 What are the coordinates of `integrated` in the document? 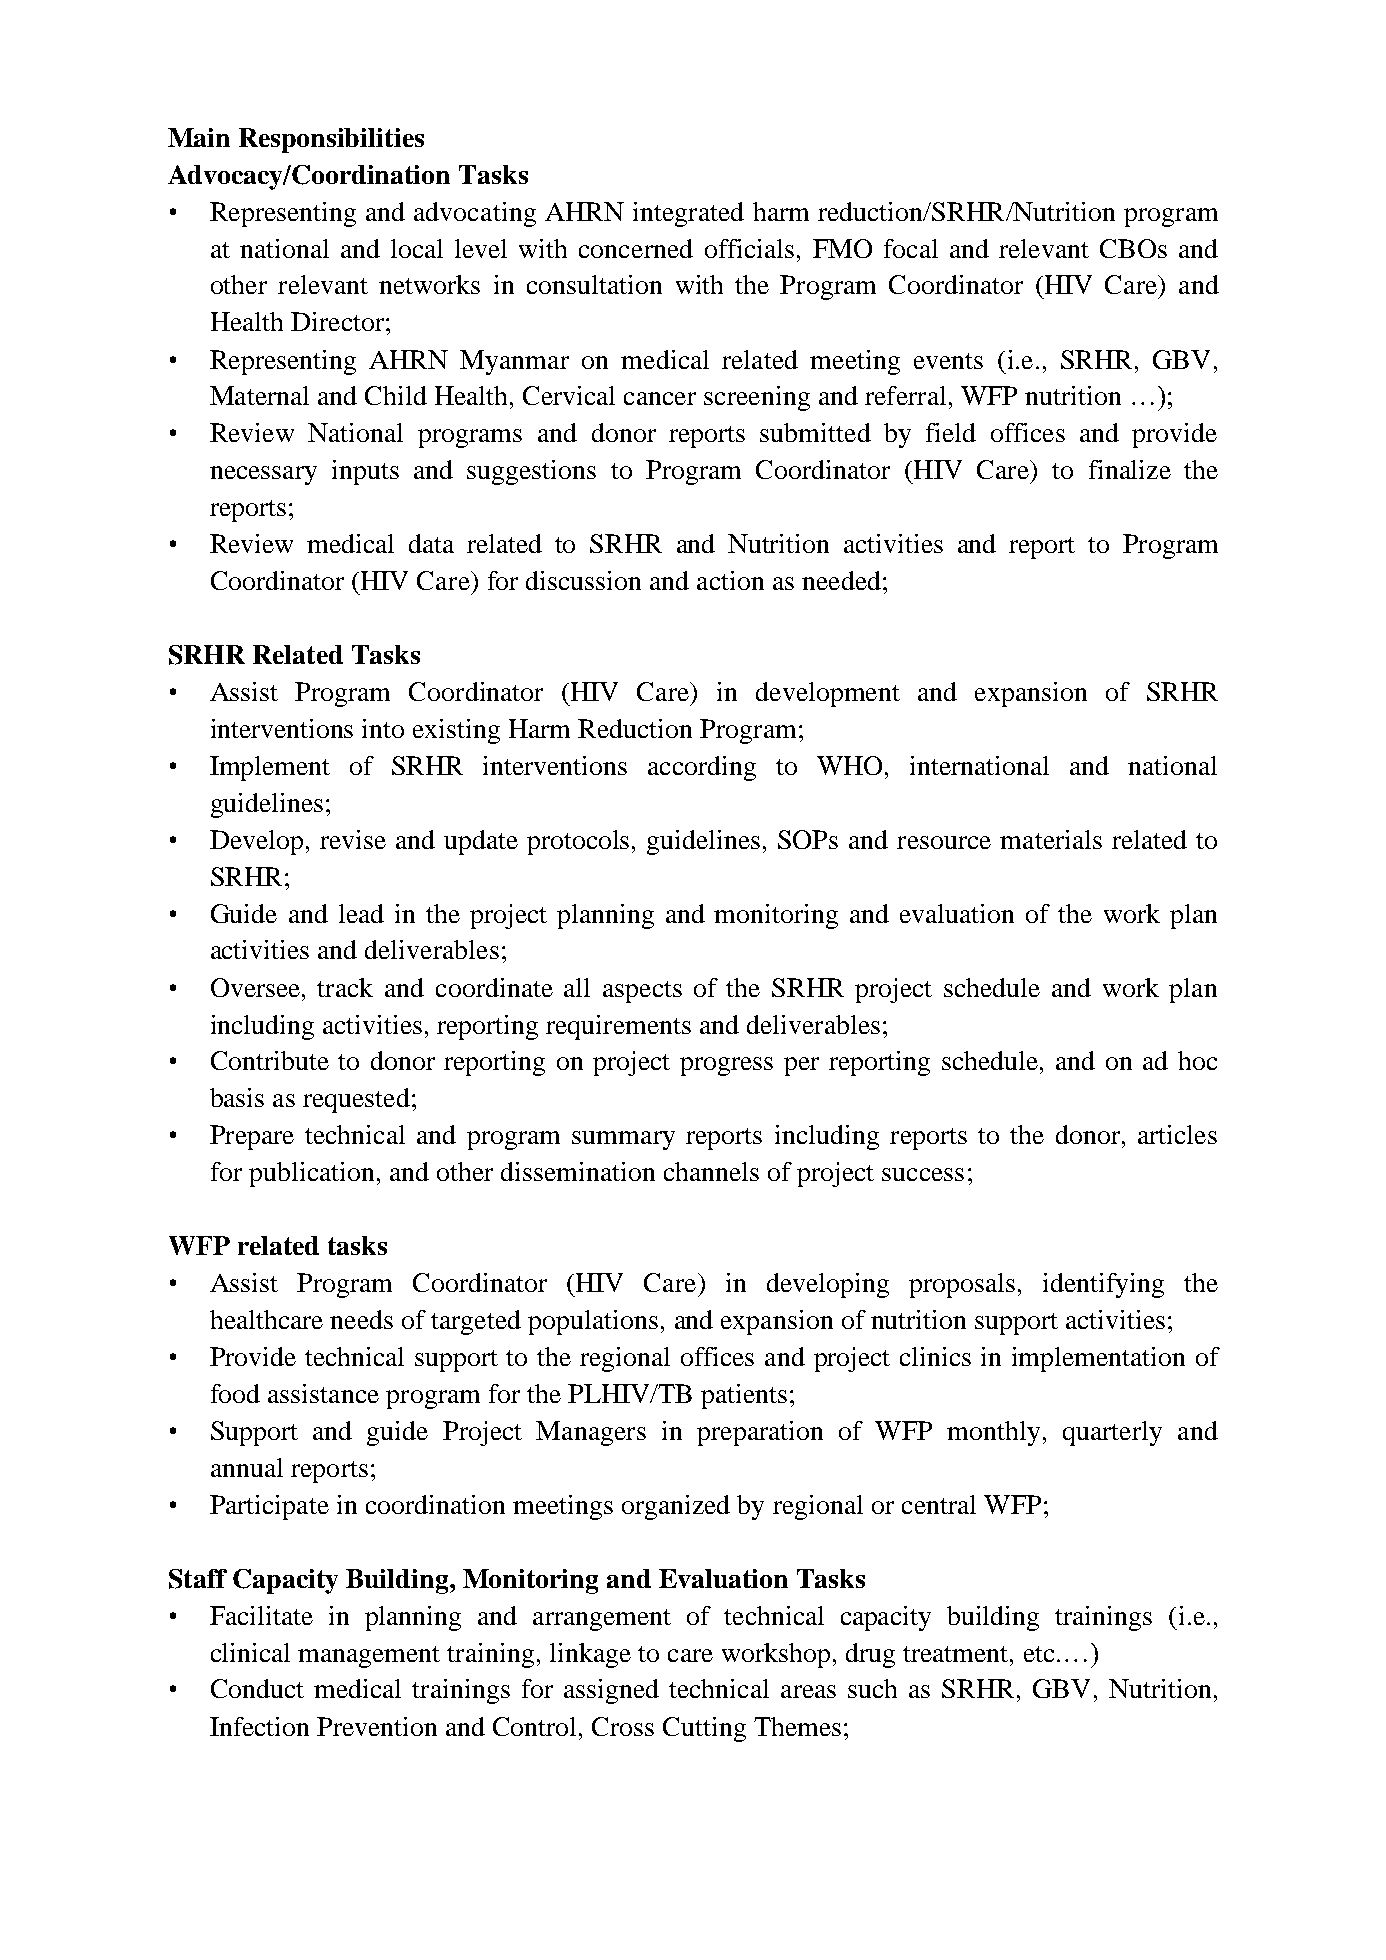 It's located at (688, 214).
